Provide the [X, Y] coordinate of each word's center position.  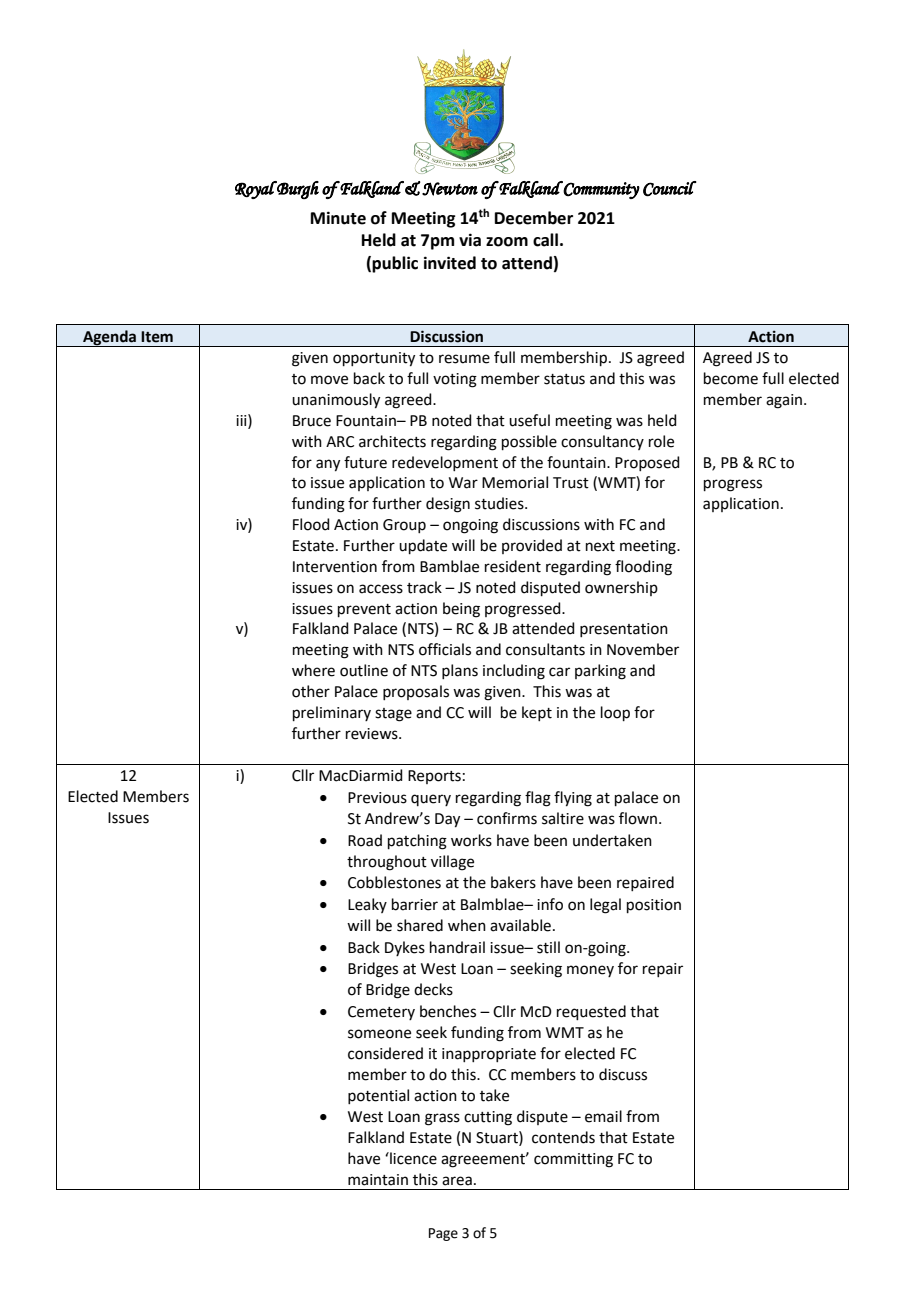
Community [601, 190]
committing [573, 1160]
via [470, 240]
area [457, 1181]
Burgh [297, 190]
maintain [378, 1180]
